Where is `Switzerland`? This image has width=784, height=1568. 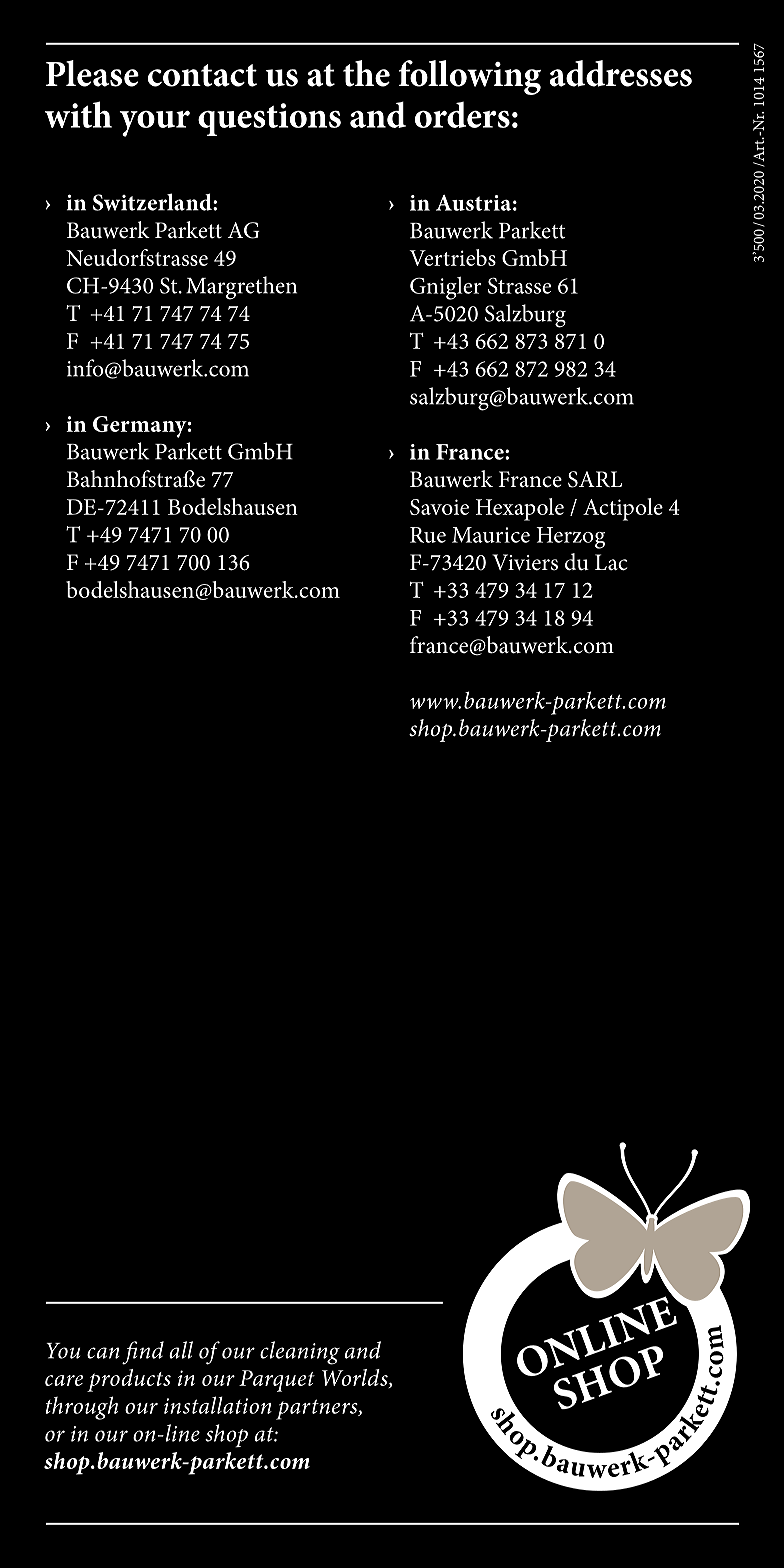 Switzerland is located at coordinates (153, 202).
